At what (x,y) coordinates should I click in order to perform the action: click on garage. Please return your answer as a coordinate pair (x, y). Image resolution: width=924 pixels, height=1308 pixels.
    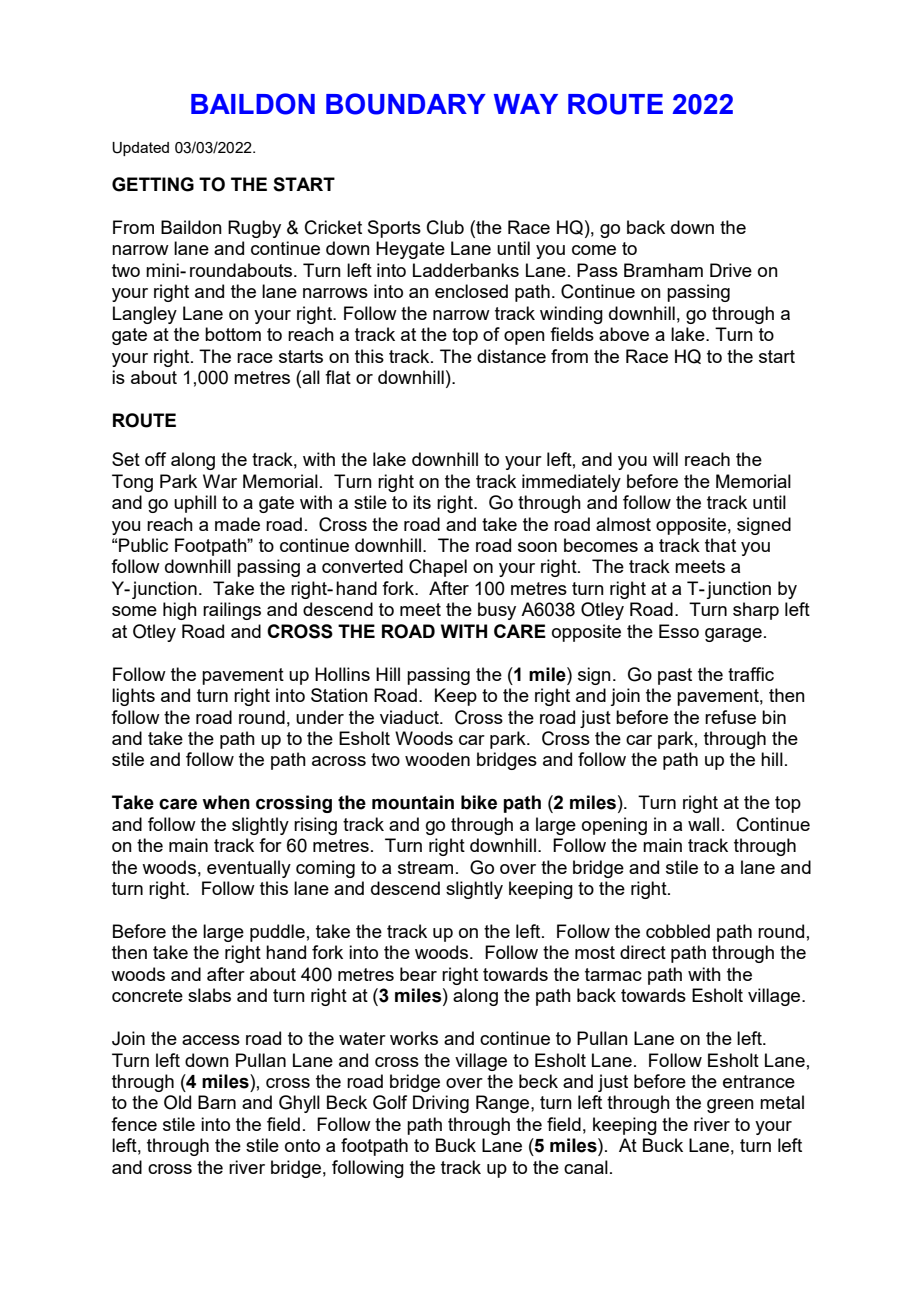
    Looking at the image, I should click on (733, 635).
